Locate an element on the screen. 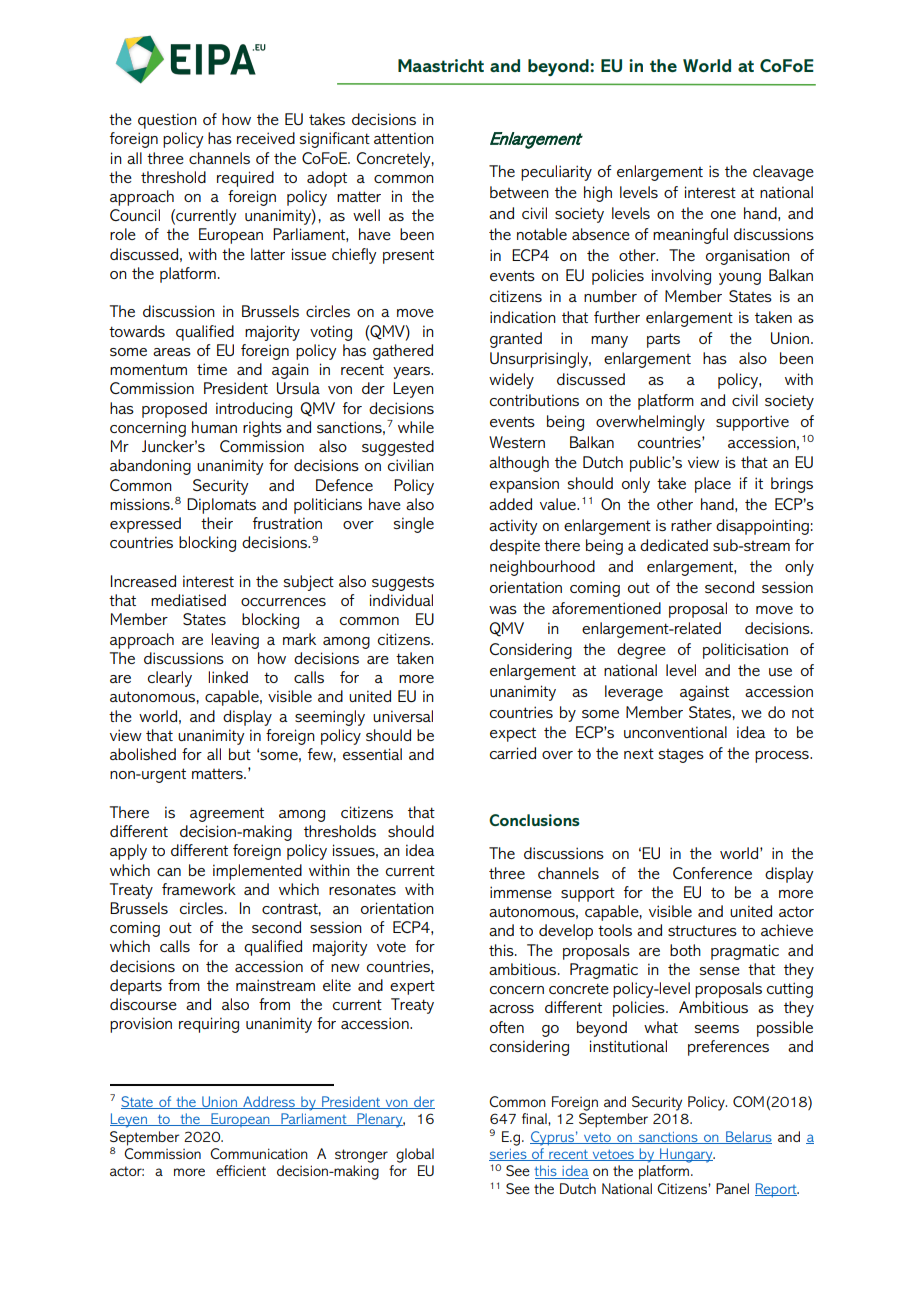  time is located at coordinates (212, 369).
